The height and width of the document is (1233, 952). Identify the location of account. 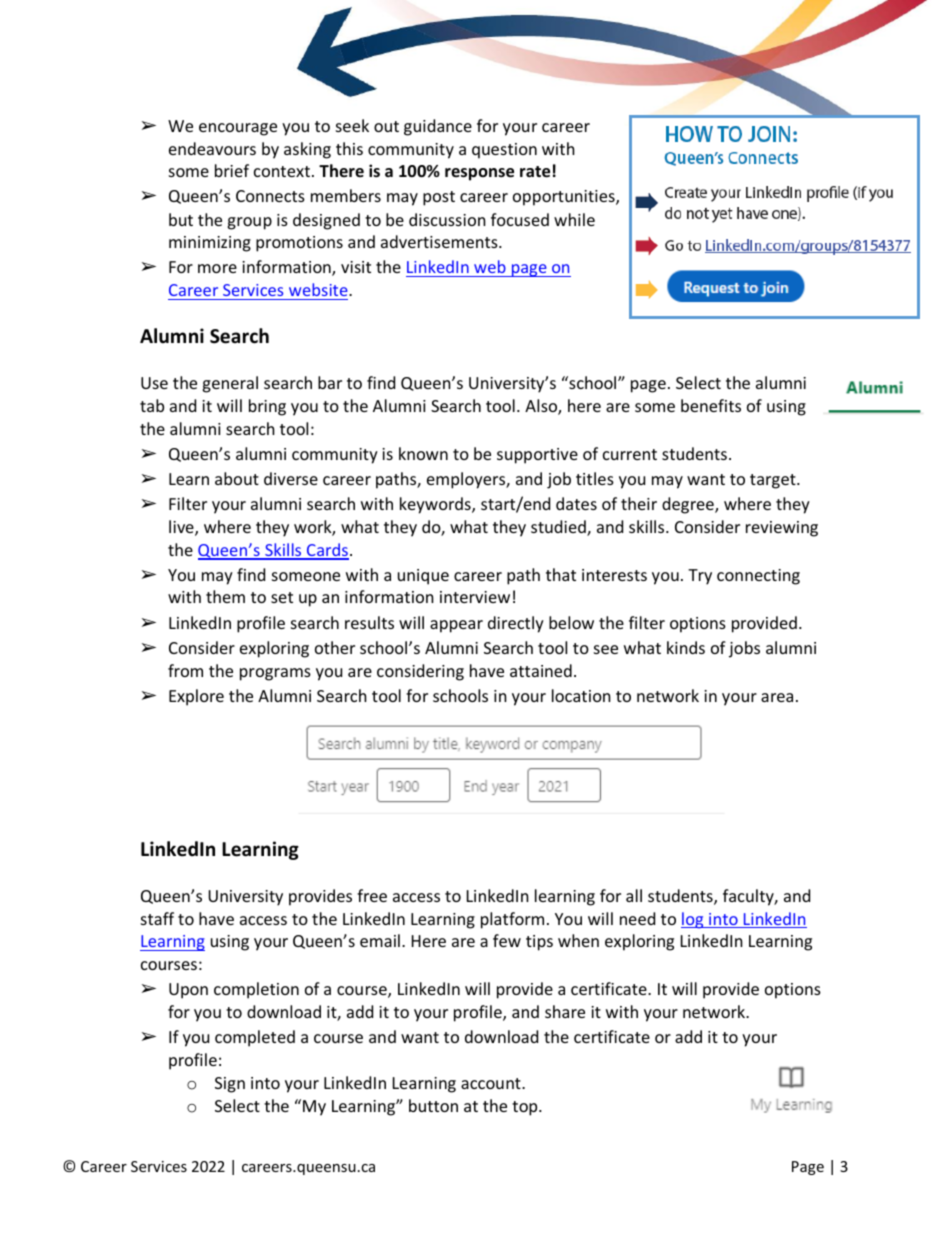
(492, 1083).
